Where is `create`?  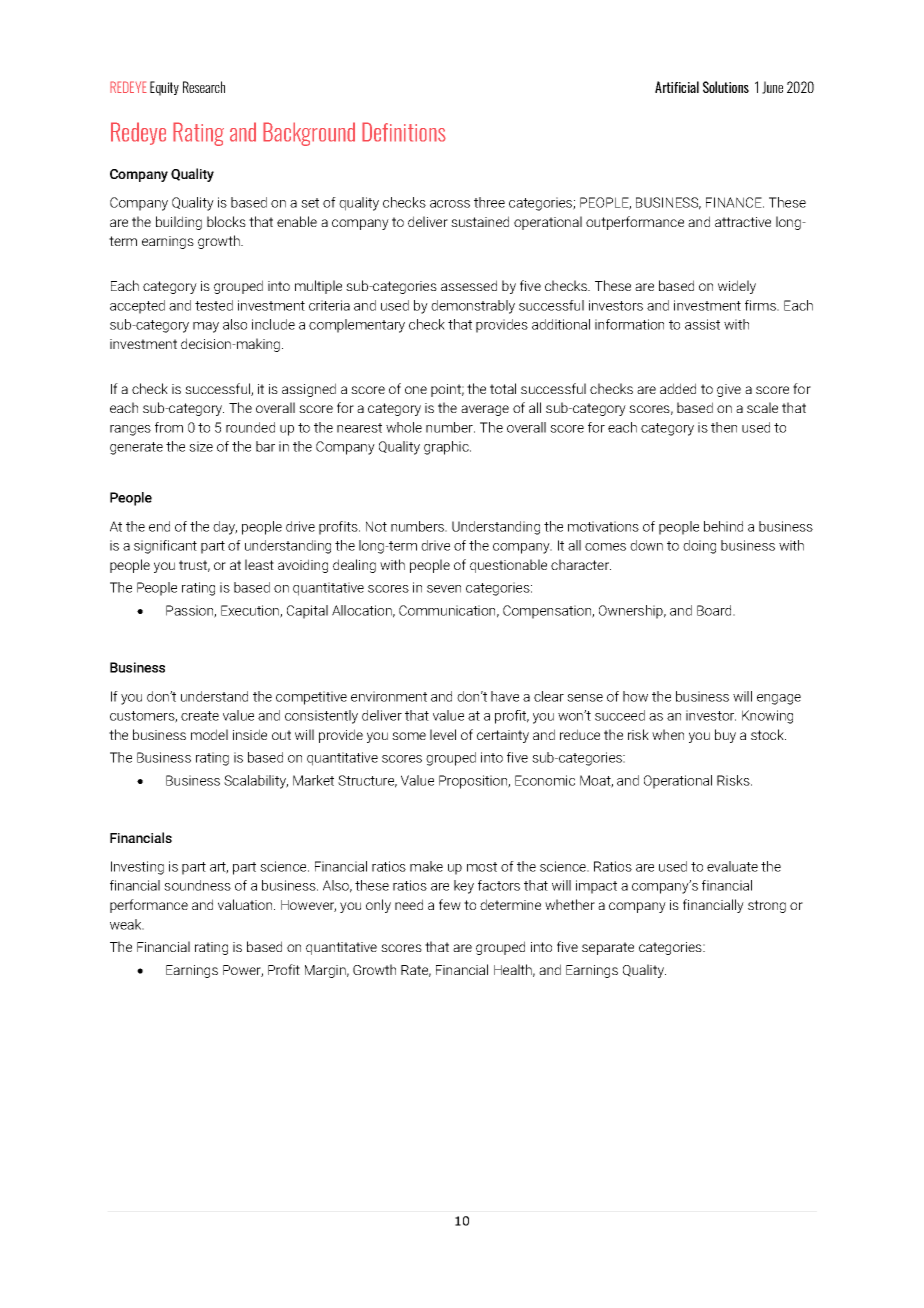 create is located at coordinates (200, 716).
